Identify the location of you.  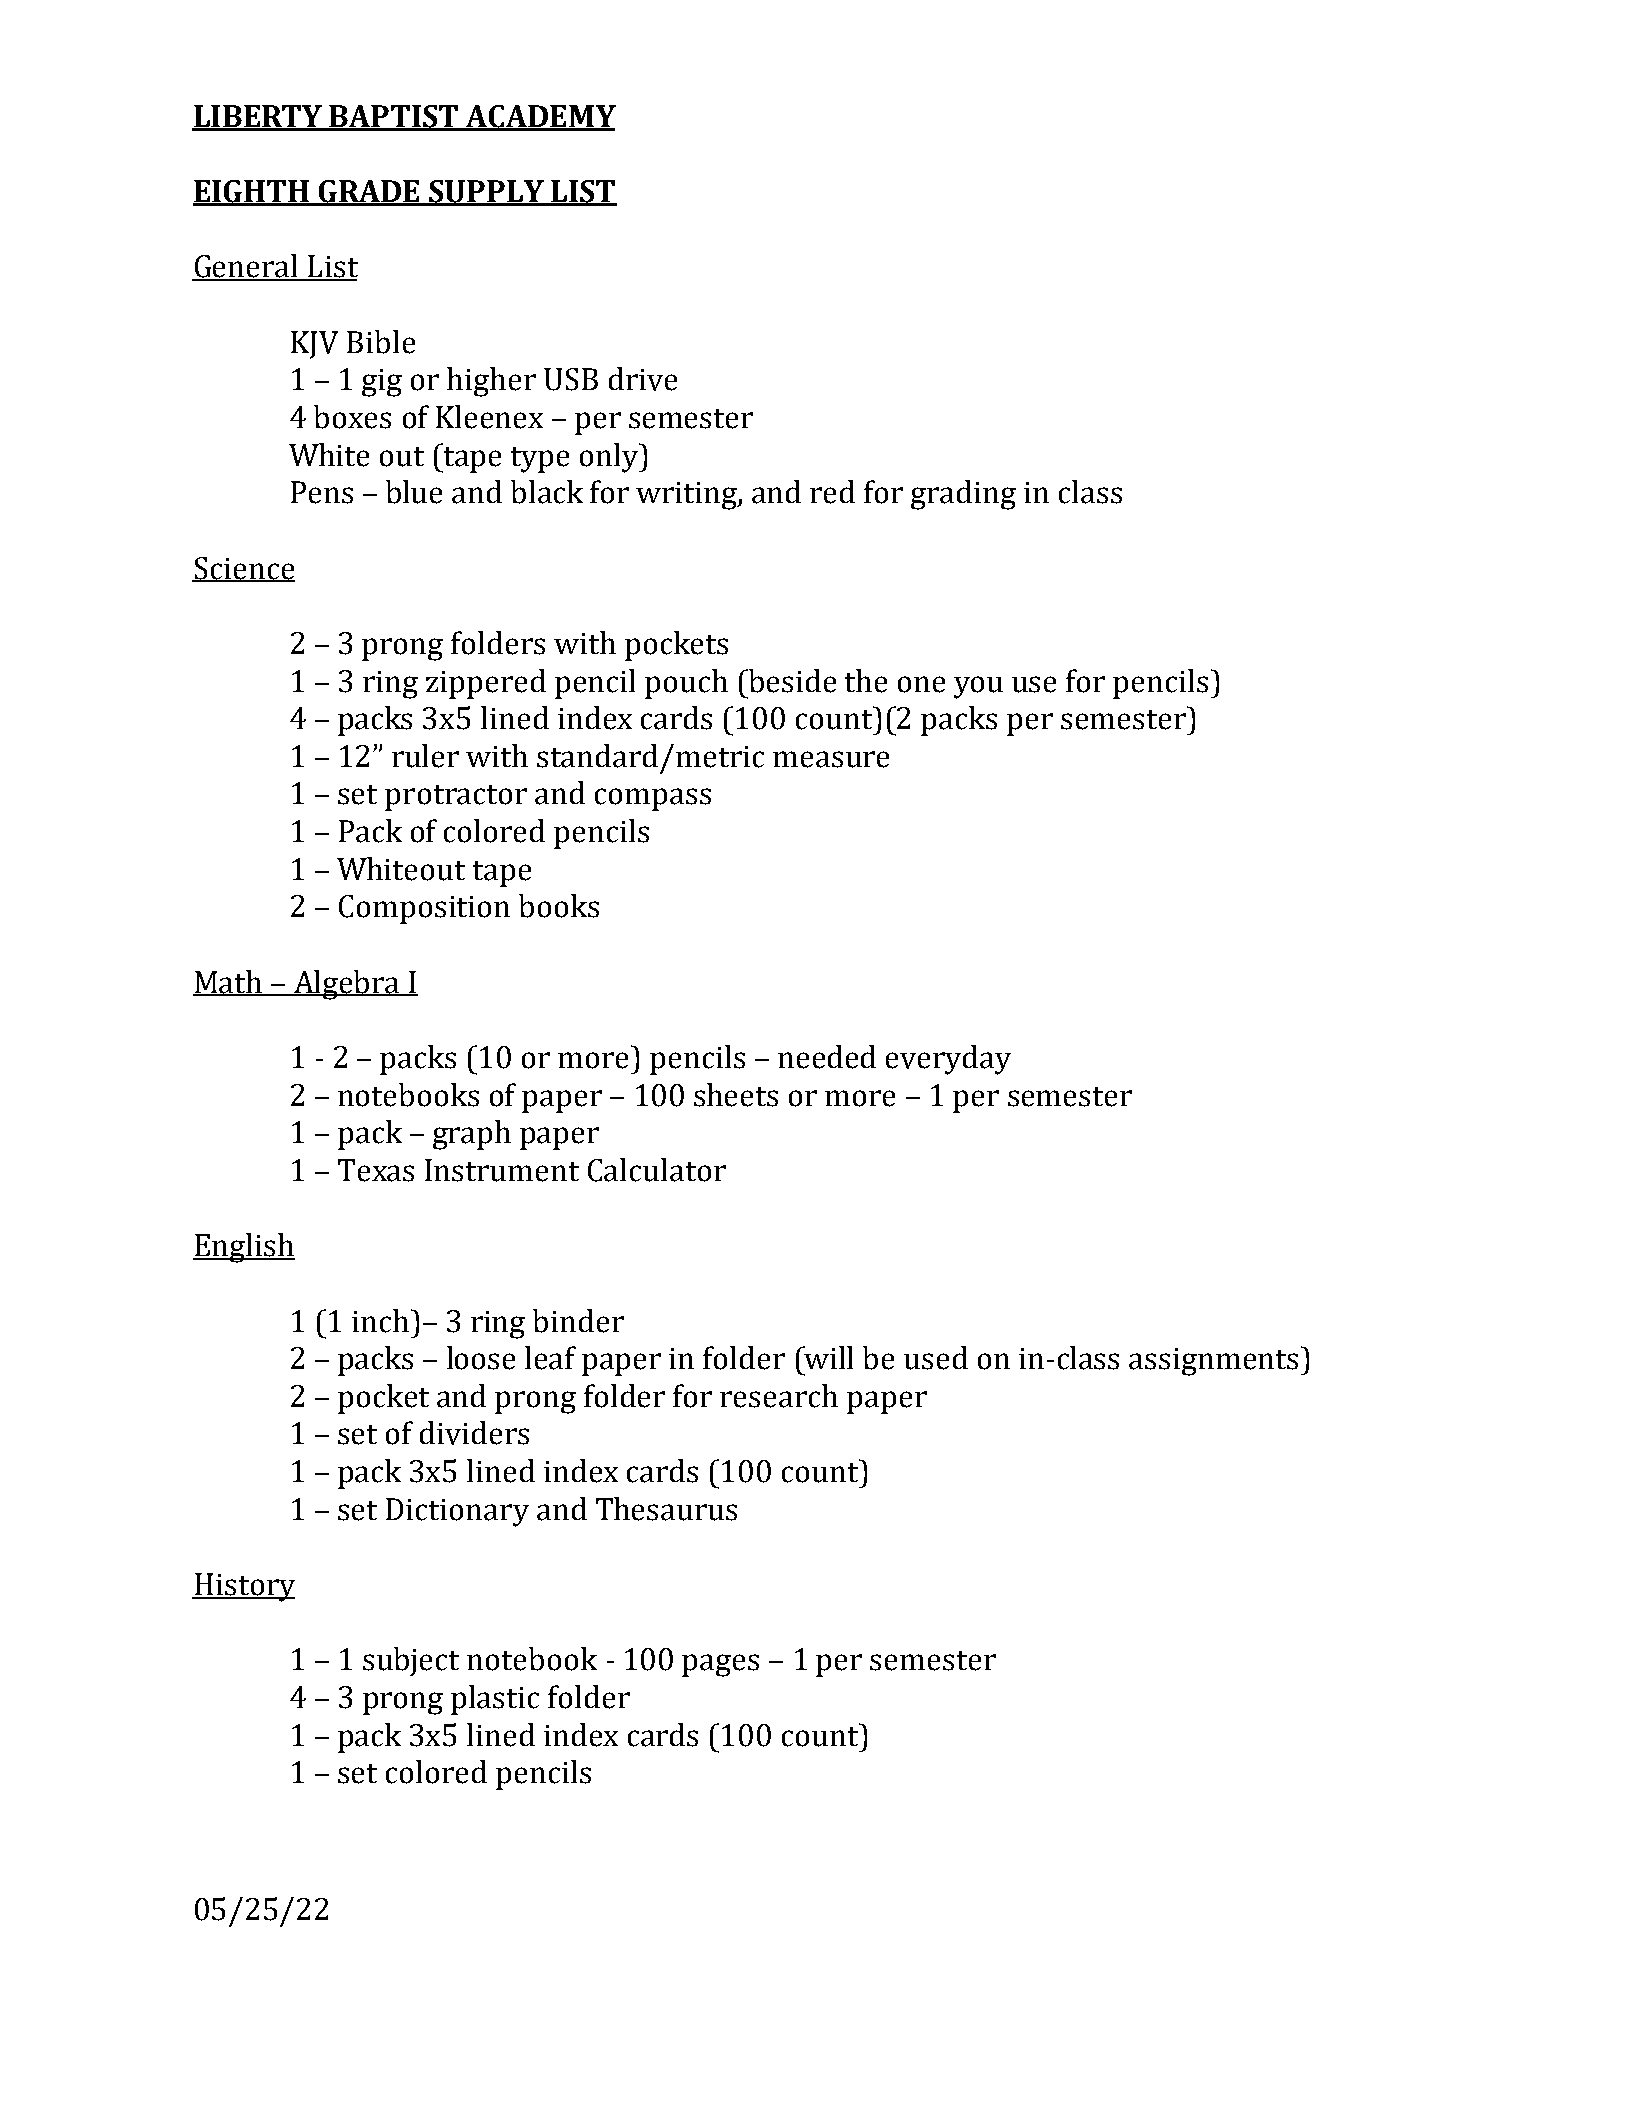
(978, 687).
